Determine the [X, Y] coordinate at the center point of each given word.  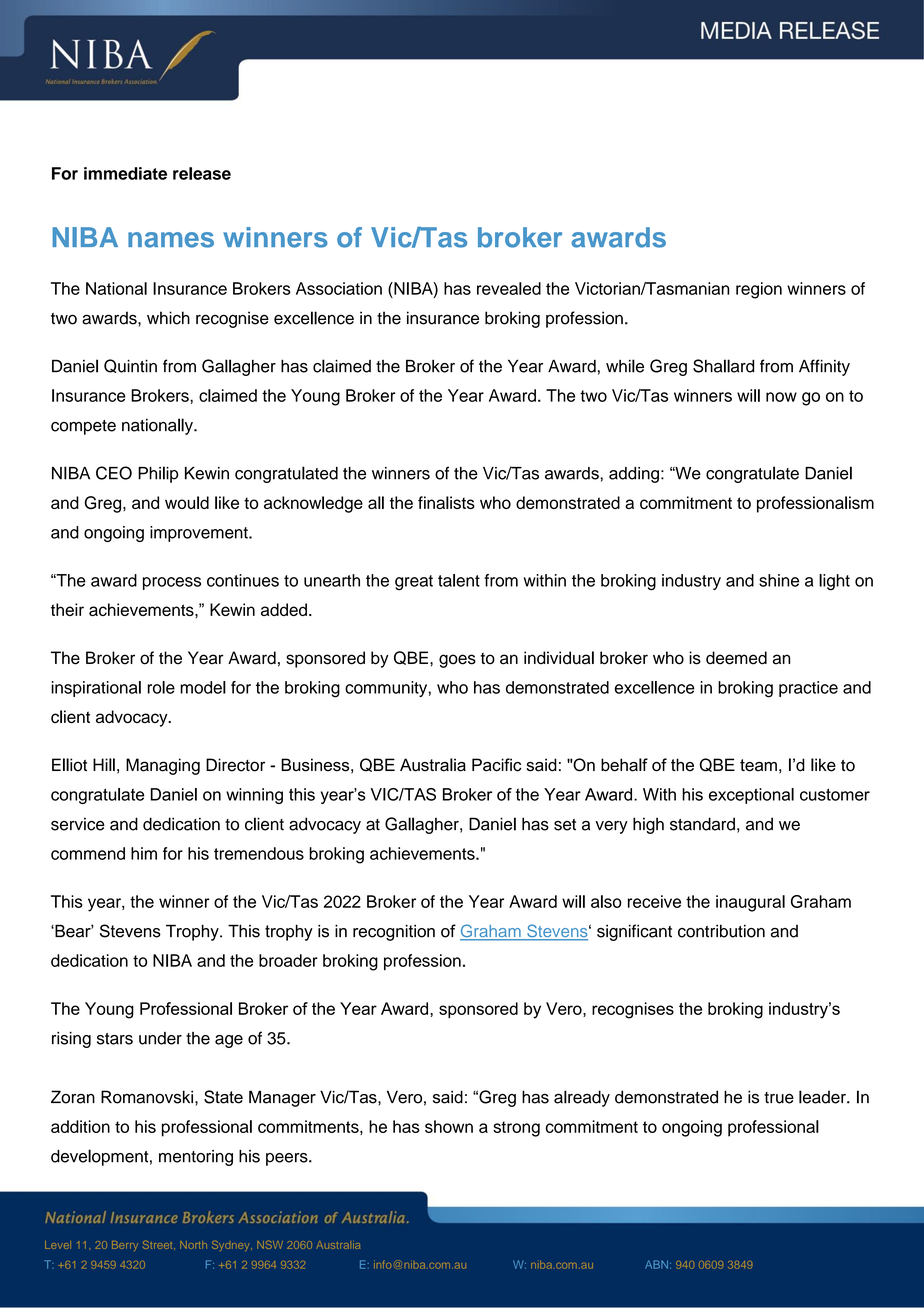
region [759, 290]
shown [449, 1126]
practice [808, 689]
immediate [125, 173]
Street [159, 1244]
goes [457, 661]
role [161, 687]
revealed [509, 288]
